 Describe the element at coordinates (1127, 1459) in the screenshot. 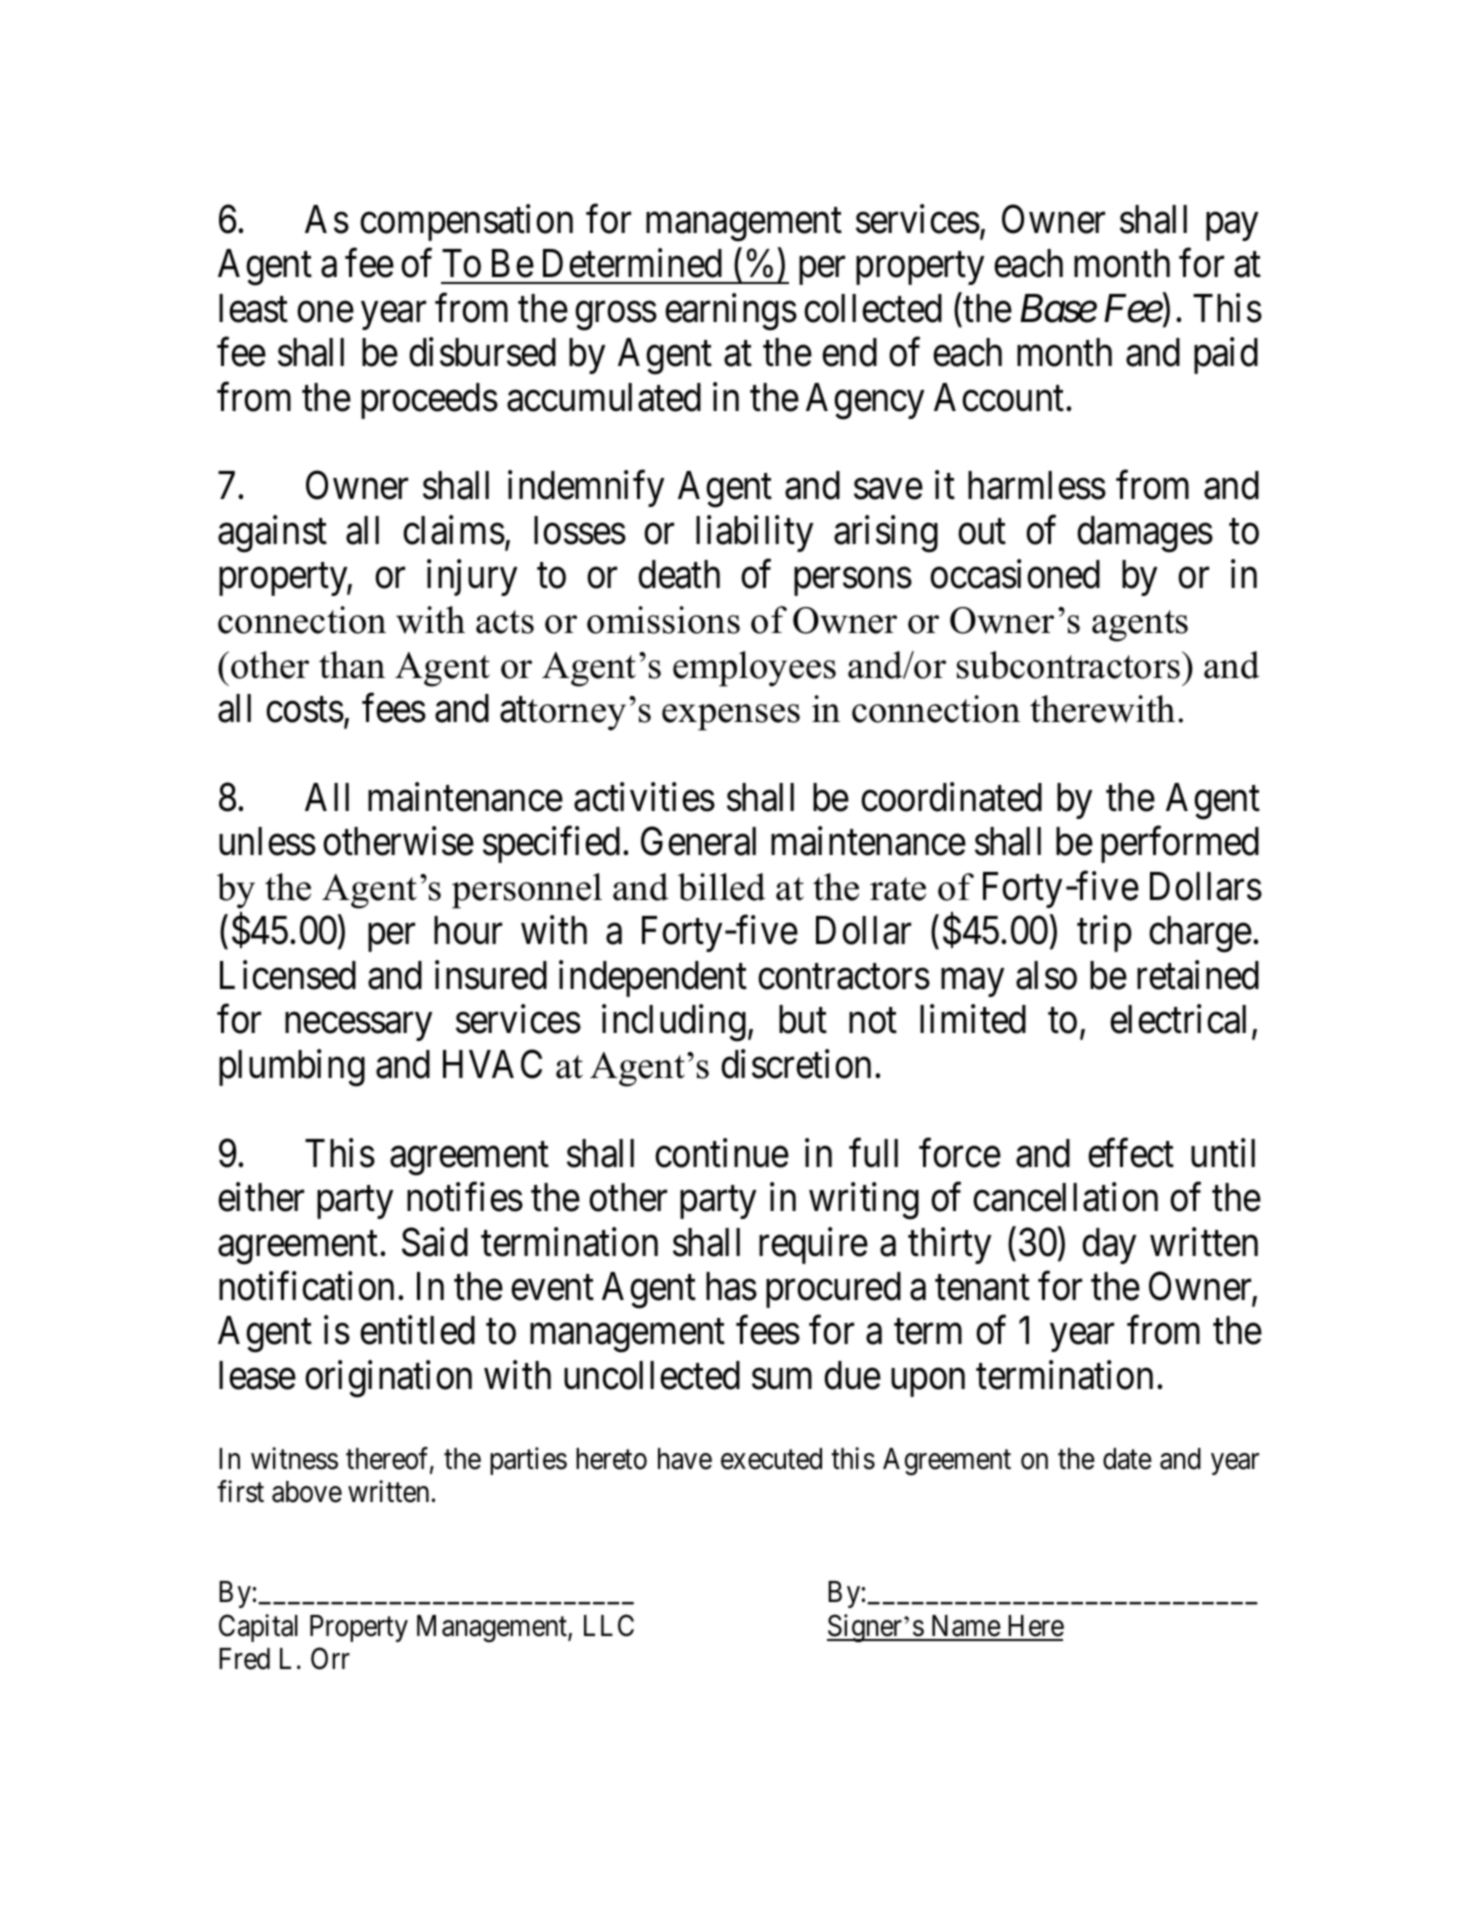

I see `date` at that location.
